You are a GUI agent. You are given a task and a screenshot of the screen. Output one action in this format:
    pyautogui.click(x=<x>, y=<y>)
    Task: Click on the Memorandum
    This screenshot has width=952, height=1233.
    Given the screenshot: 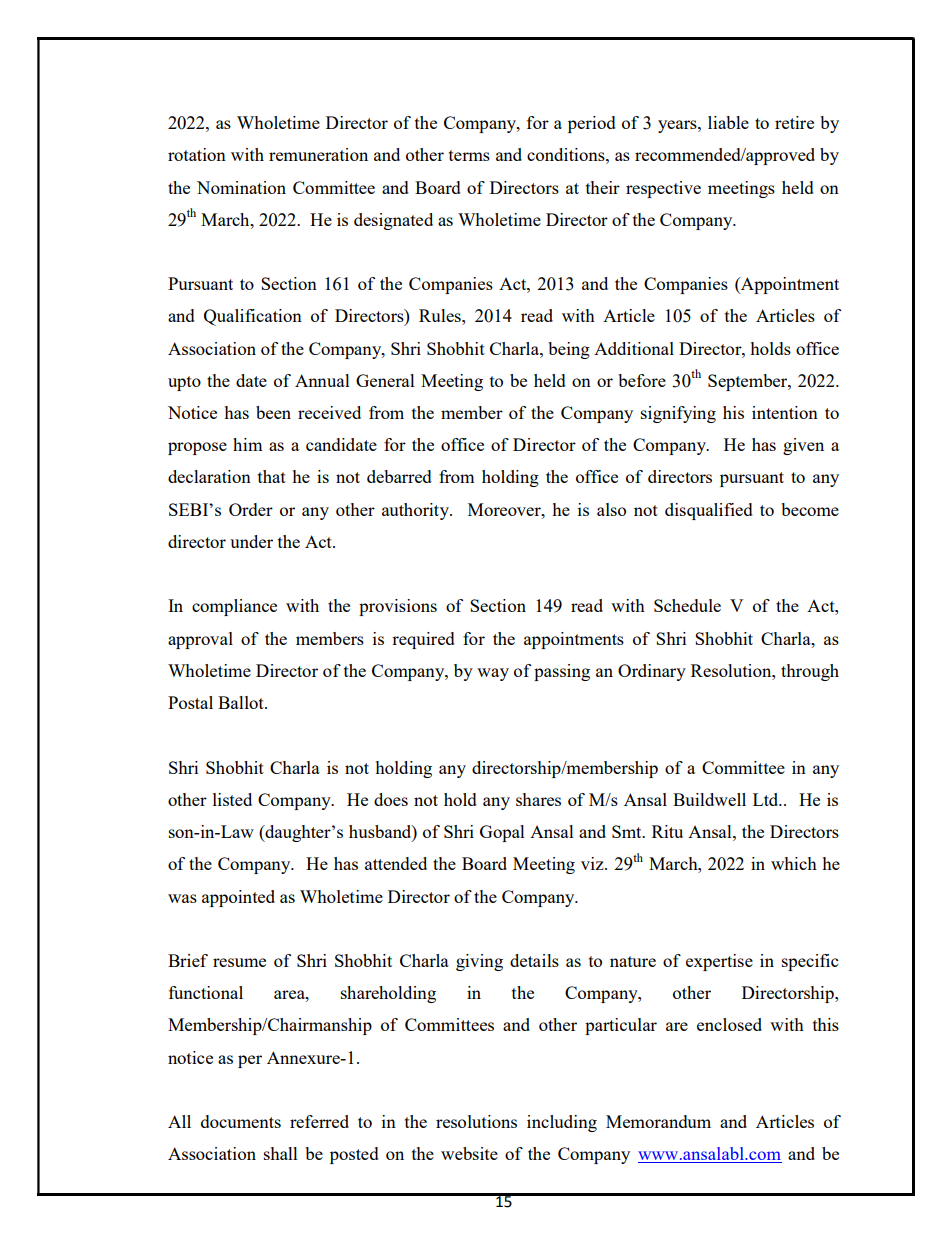 What is the action you would take?
    pyautogui.click(x=658, y=1121)
